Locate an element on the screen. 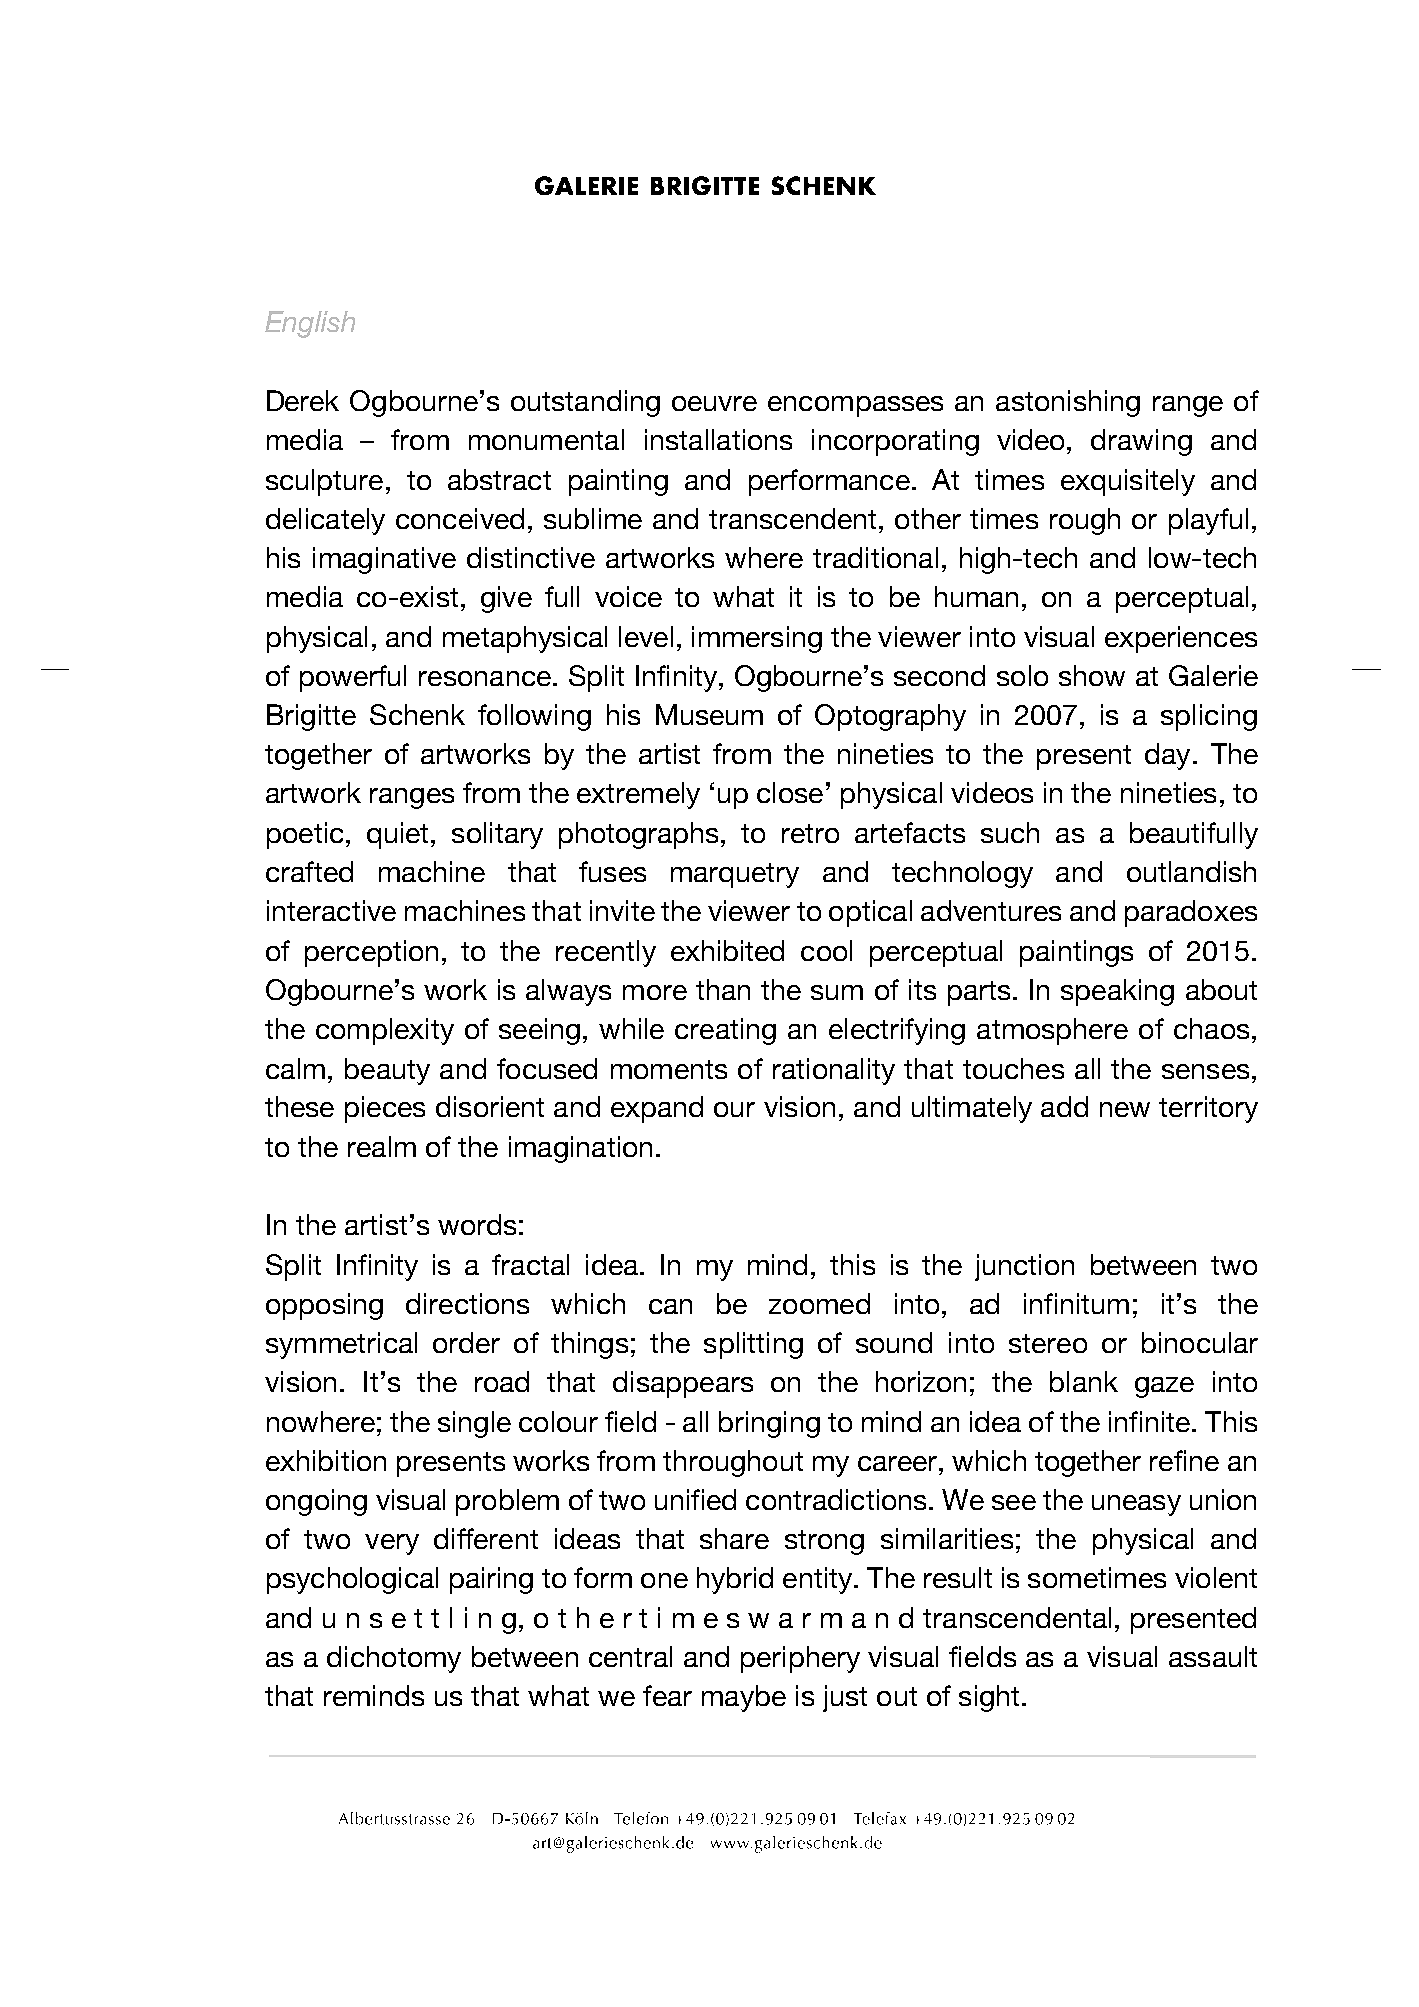  English is located at coordinates (310, 324).
